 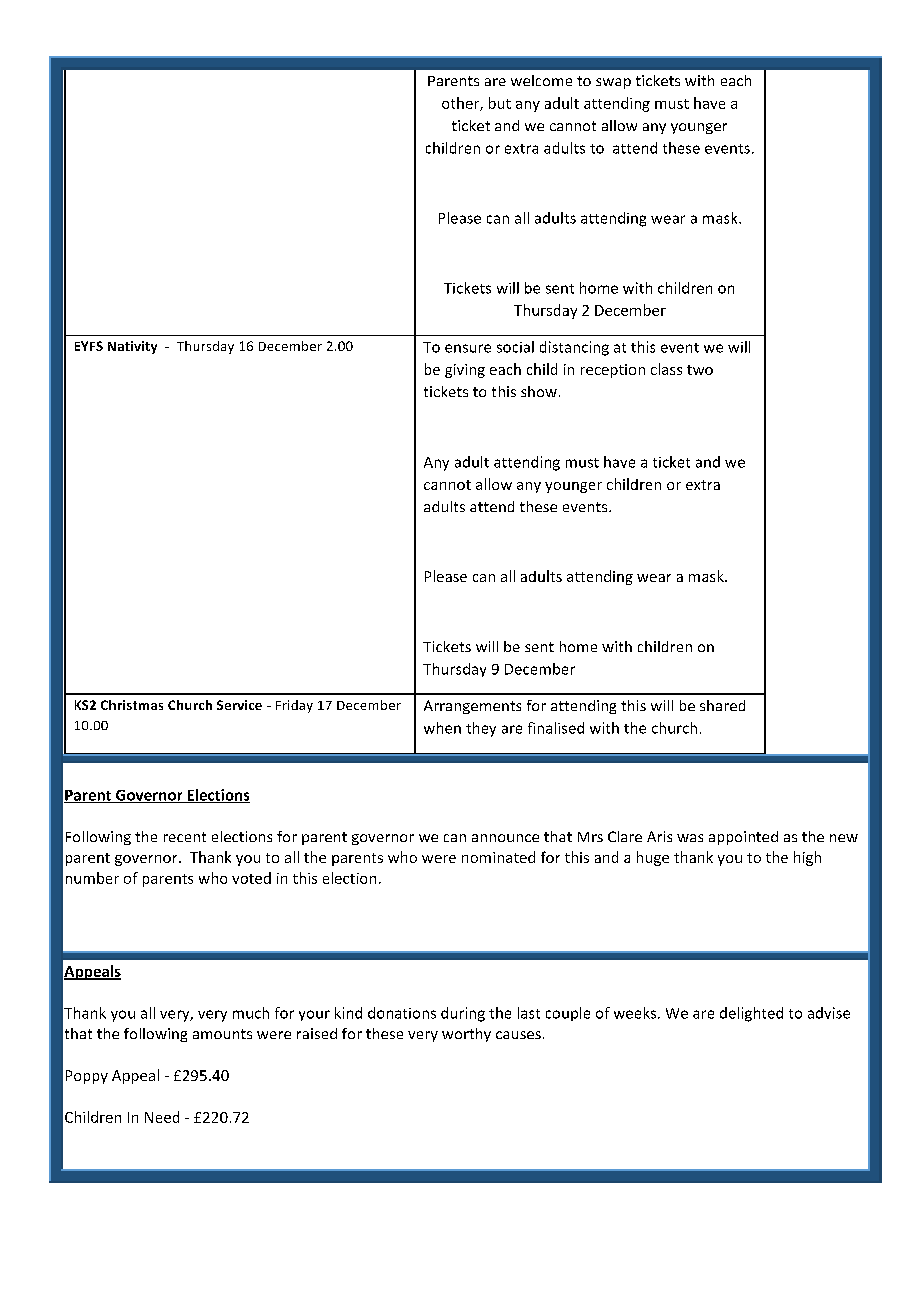 I want to click on Need, so click(x=162, y=1117).
